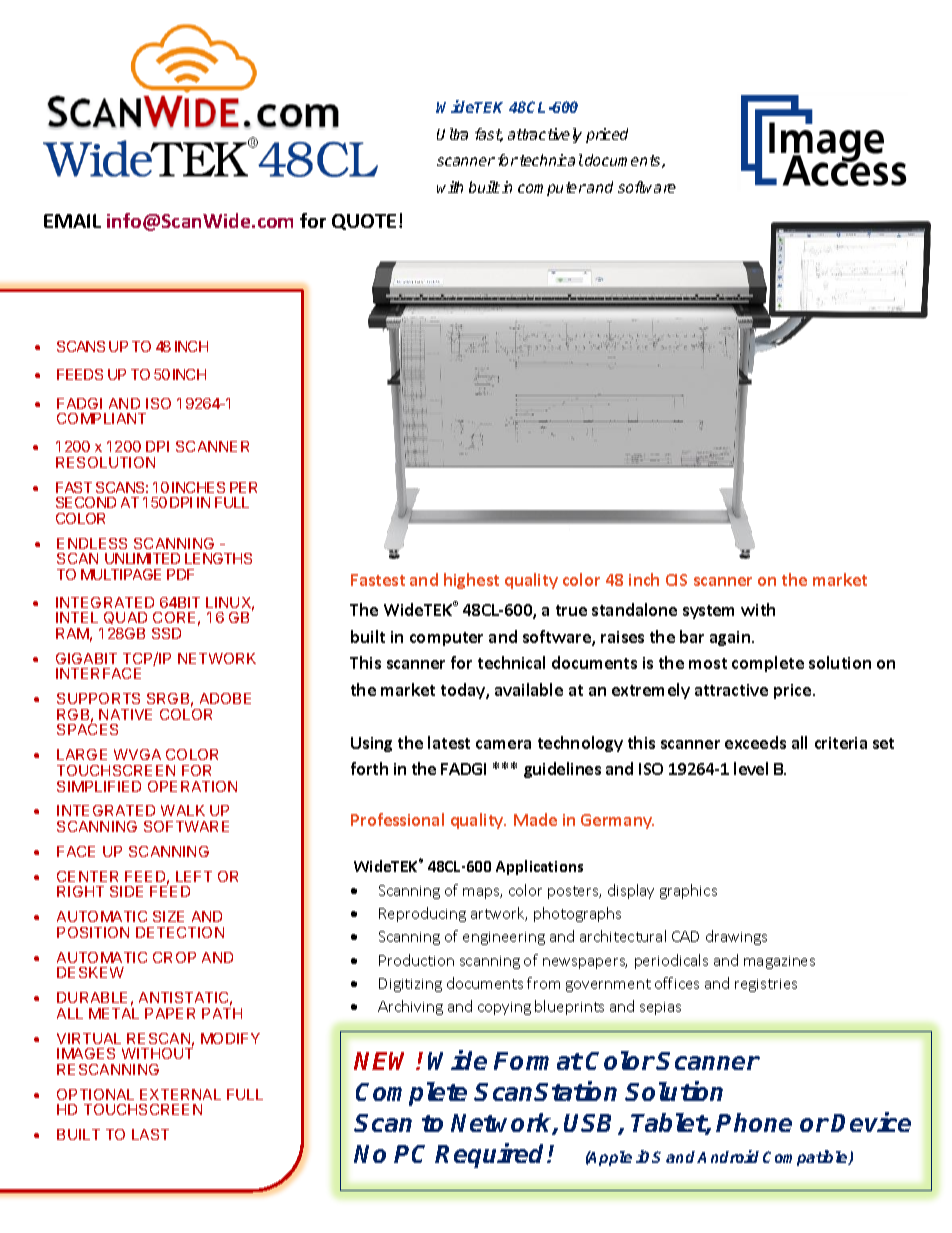 This screenshot has width=952, height=1233. Describe the element at coordinates (72, 221) in the screenshot. I see `EMAIL` at that location.
